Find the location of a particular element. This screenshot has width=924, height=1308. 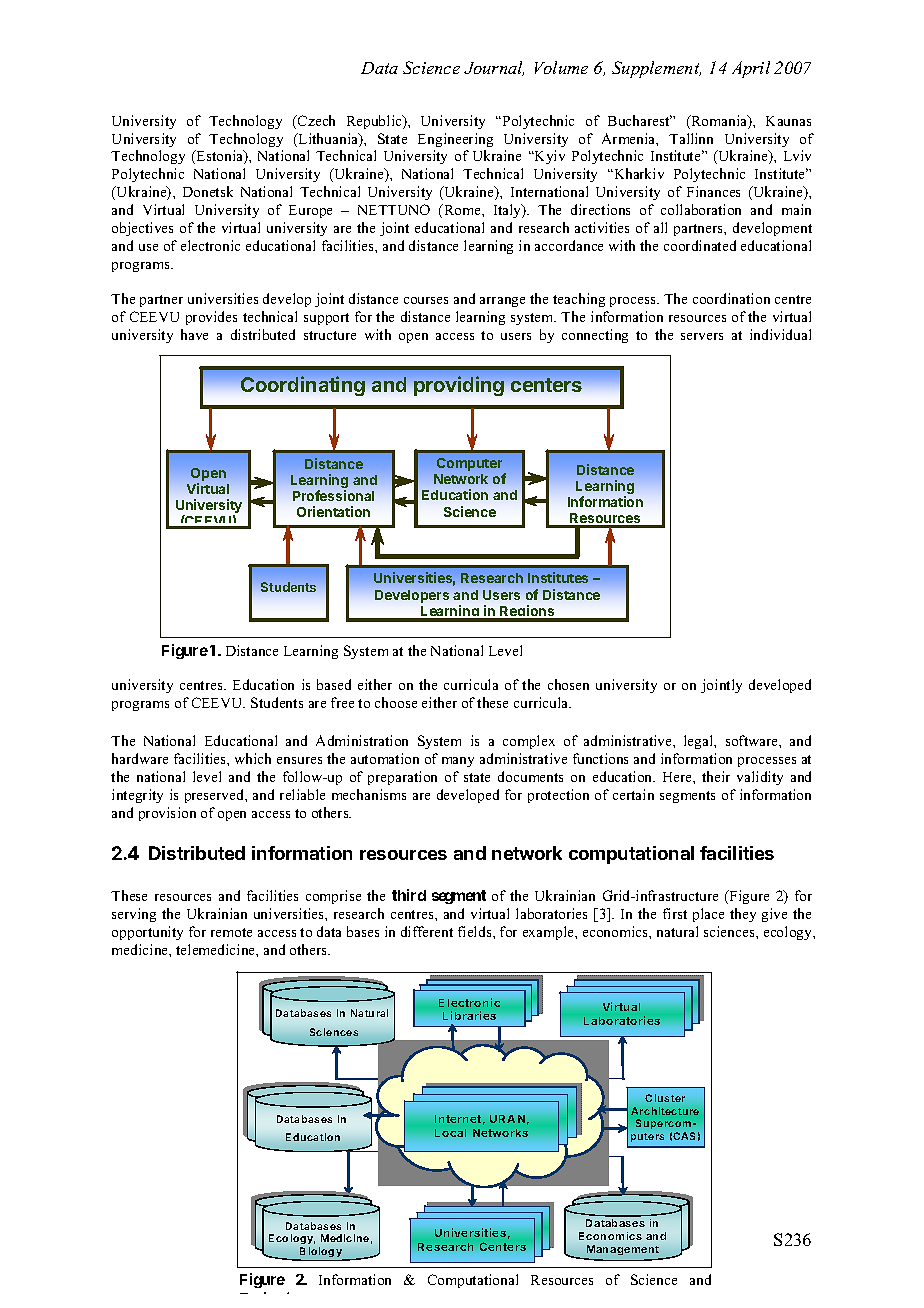

Computer is located at coordinates (471, 466).
